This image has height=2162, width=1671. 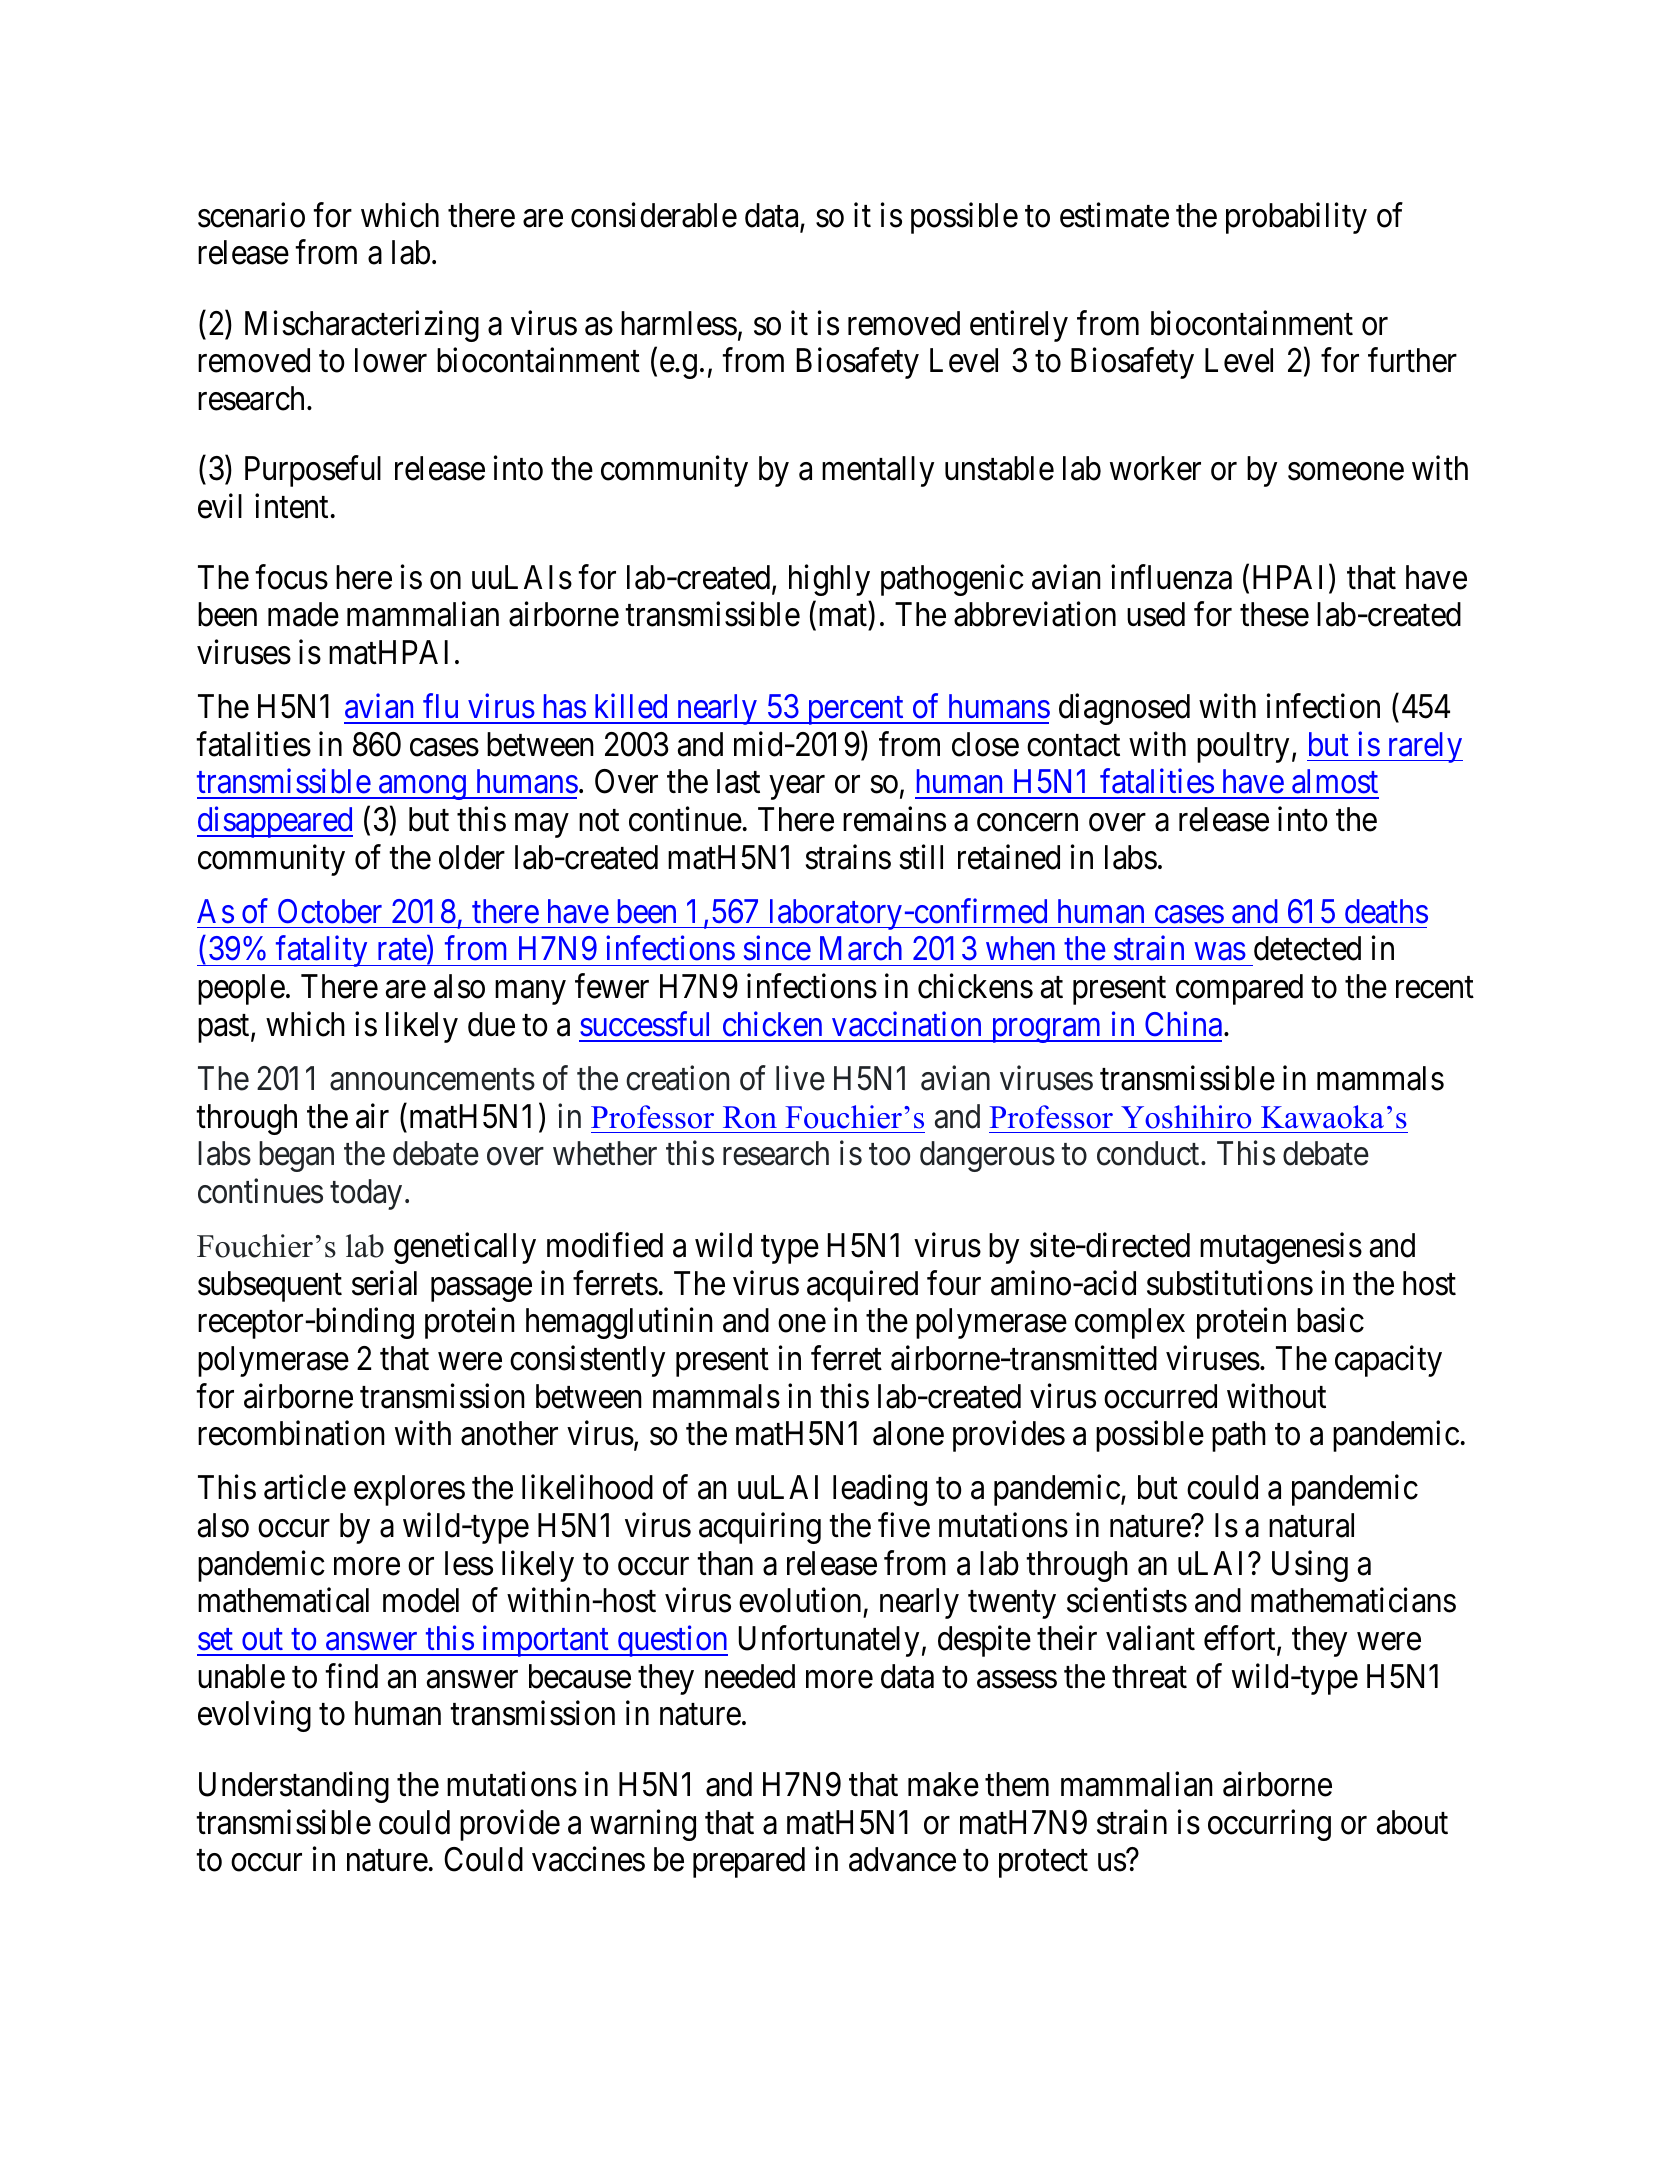 What do you see at coordinates (902, 1859) in the image?
I see `advance` at bounding box center [902, 1859].
